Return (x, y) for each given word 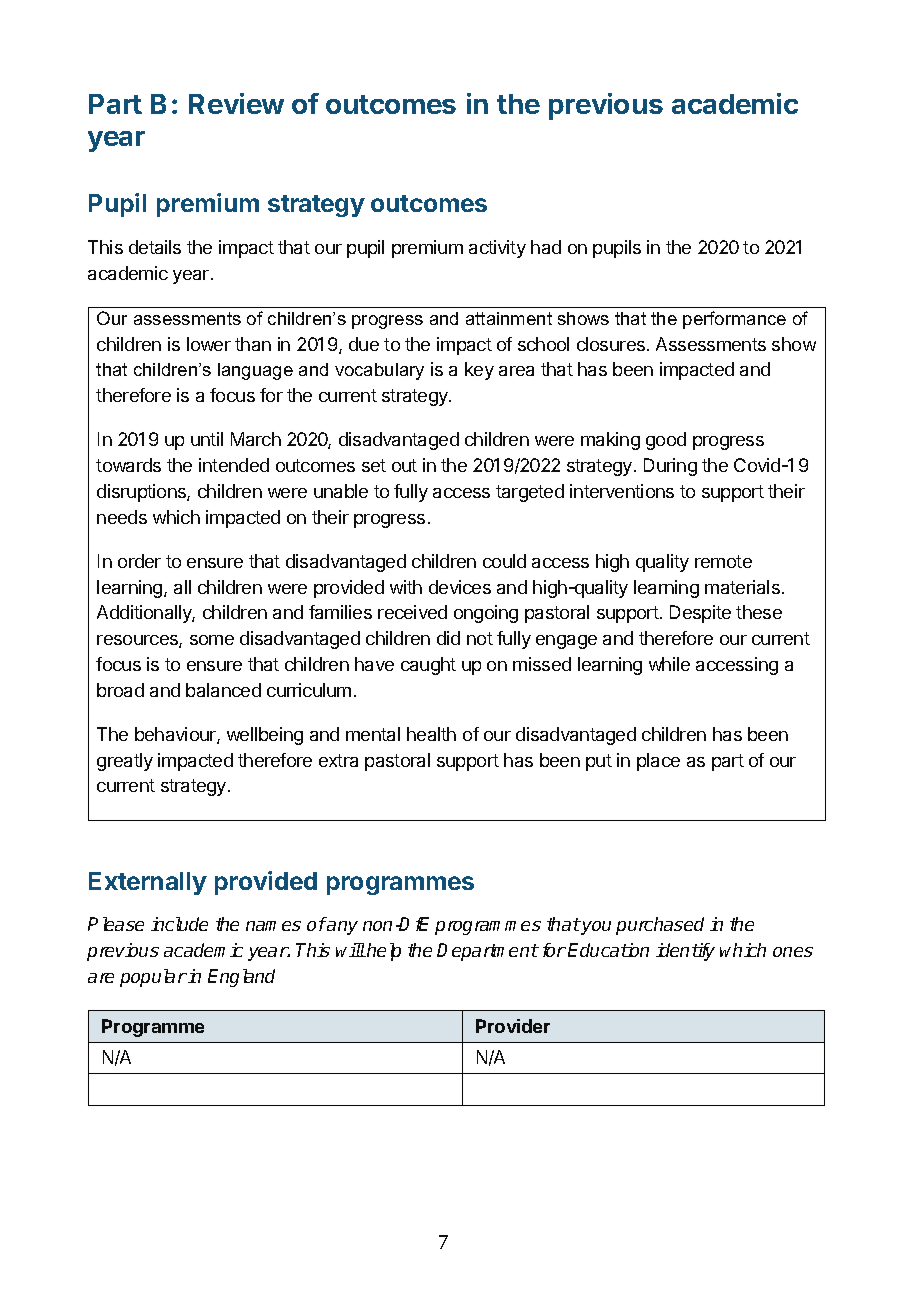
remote (723, 561)
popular (153, 978)
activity (497, 249)
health (431, 734)
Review (236, 103)
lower (209, 344)
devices (460, 587)
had (546, 247)
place (658, 762)
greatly (125, 762)
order (139, 561)
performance (734, 320)
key (479, 371)
